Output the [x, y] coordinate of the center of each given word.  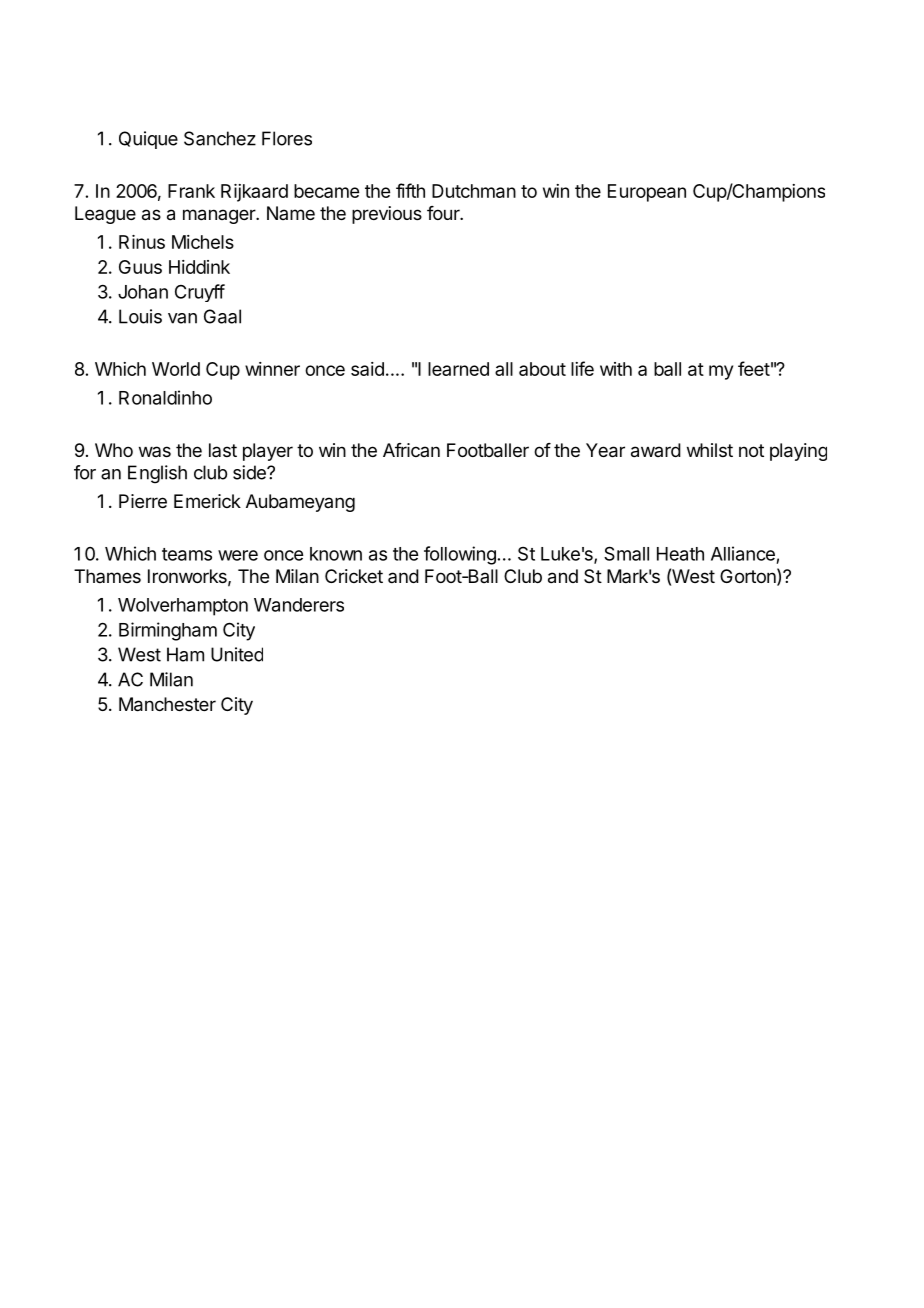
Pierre [143, 501]
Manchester [167, 704]
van [182, 318]
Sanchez [220, 138]
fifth [410, 190]
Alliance [743, 553]
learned [458, 369]
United [237, 654]
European [647, 193]
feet [754, 368]
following [460, 555]
